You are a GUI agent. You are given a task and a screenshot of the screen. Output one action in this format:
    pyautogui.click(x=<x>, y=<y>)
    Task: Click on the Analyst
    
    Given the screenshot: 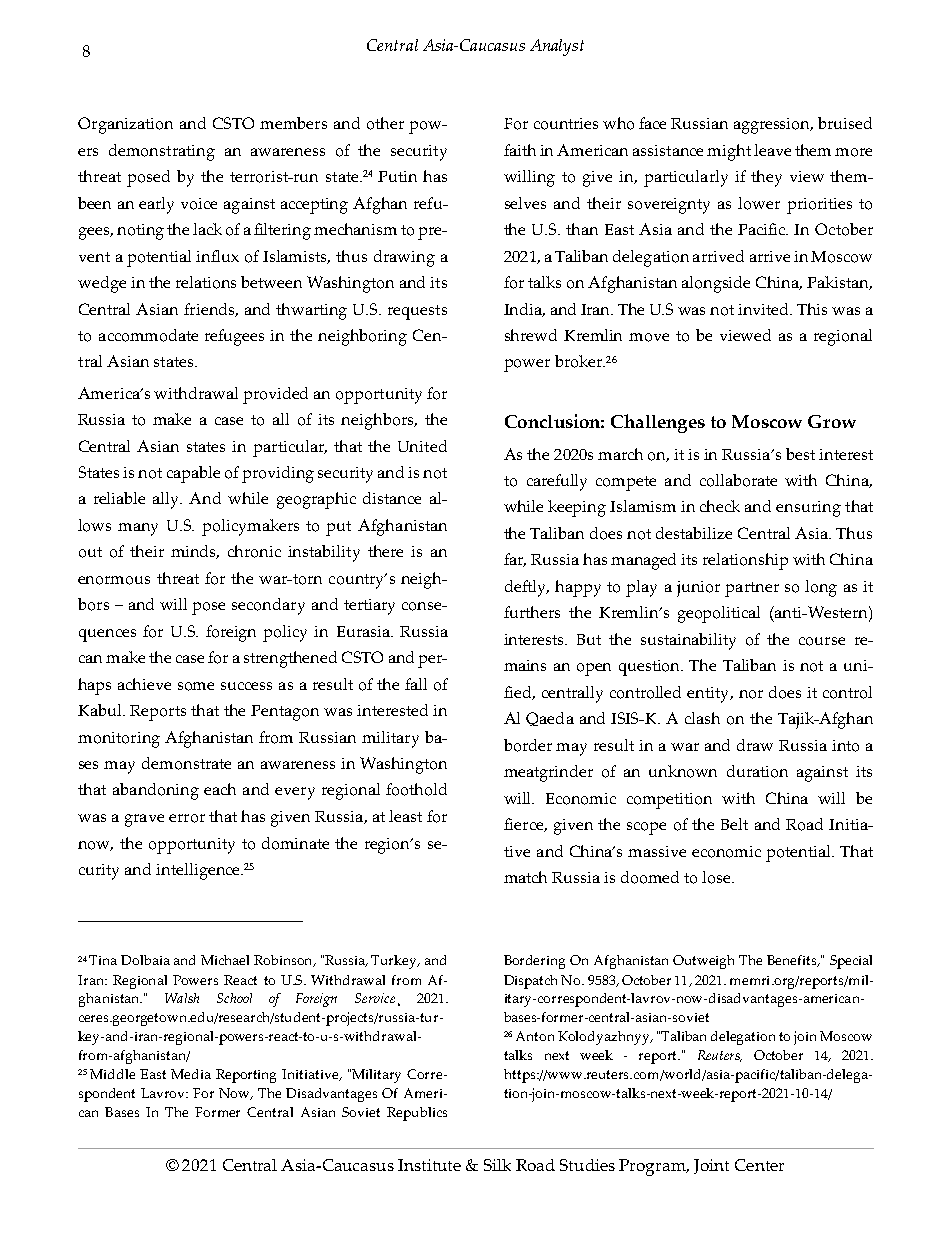 What is the action you would take?
    pyautogui.click(x=557, y=47)
